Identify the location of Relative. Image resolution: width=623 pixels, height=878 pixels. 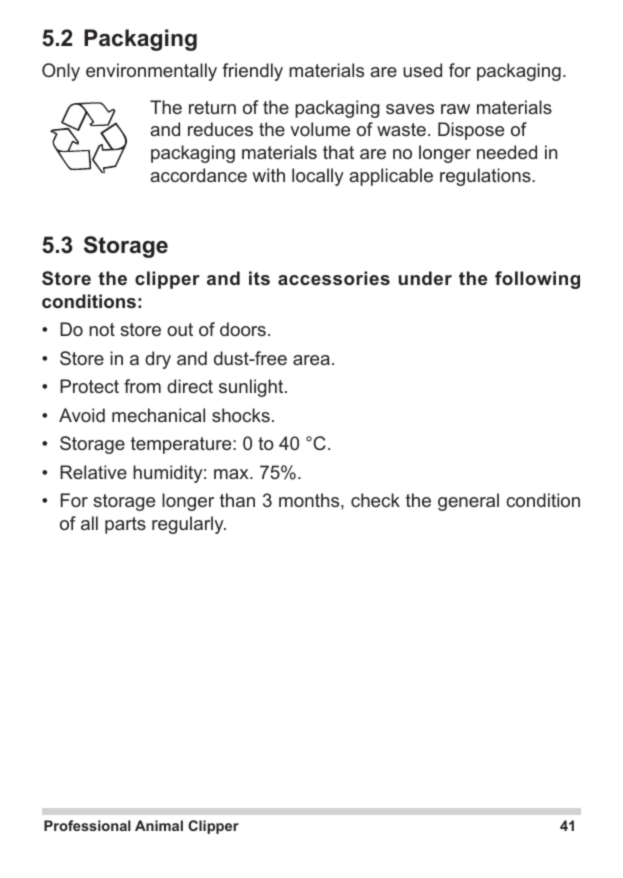
(93, 472).
